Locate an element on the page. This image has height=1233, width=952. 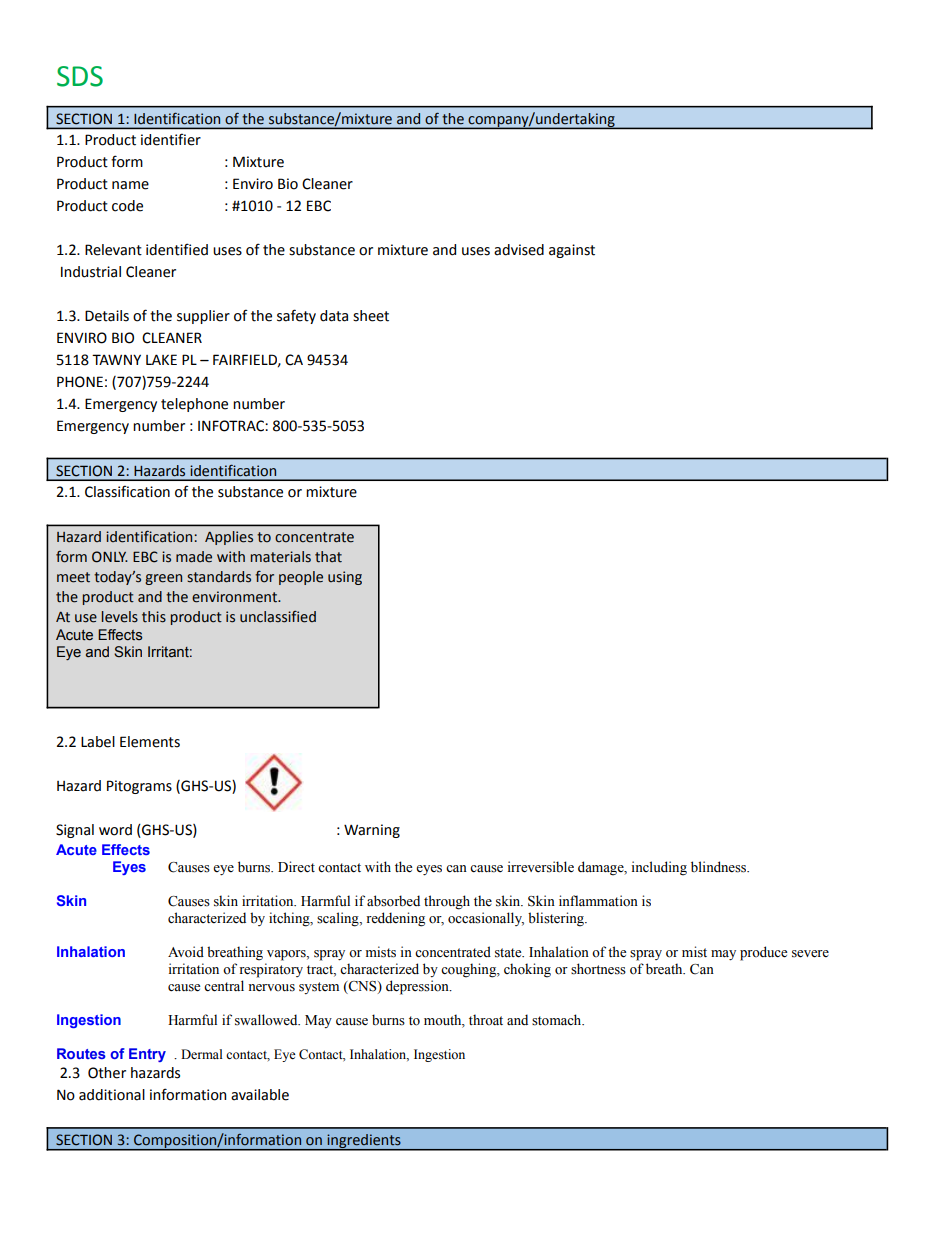
using is located at coordinates (345, 578).
